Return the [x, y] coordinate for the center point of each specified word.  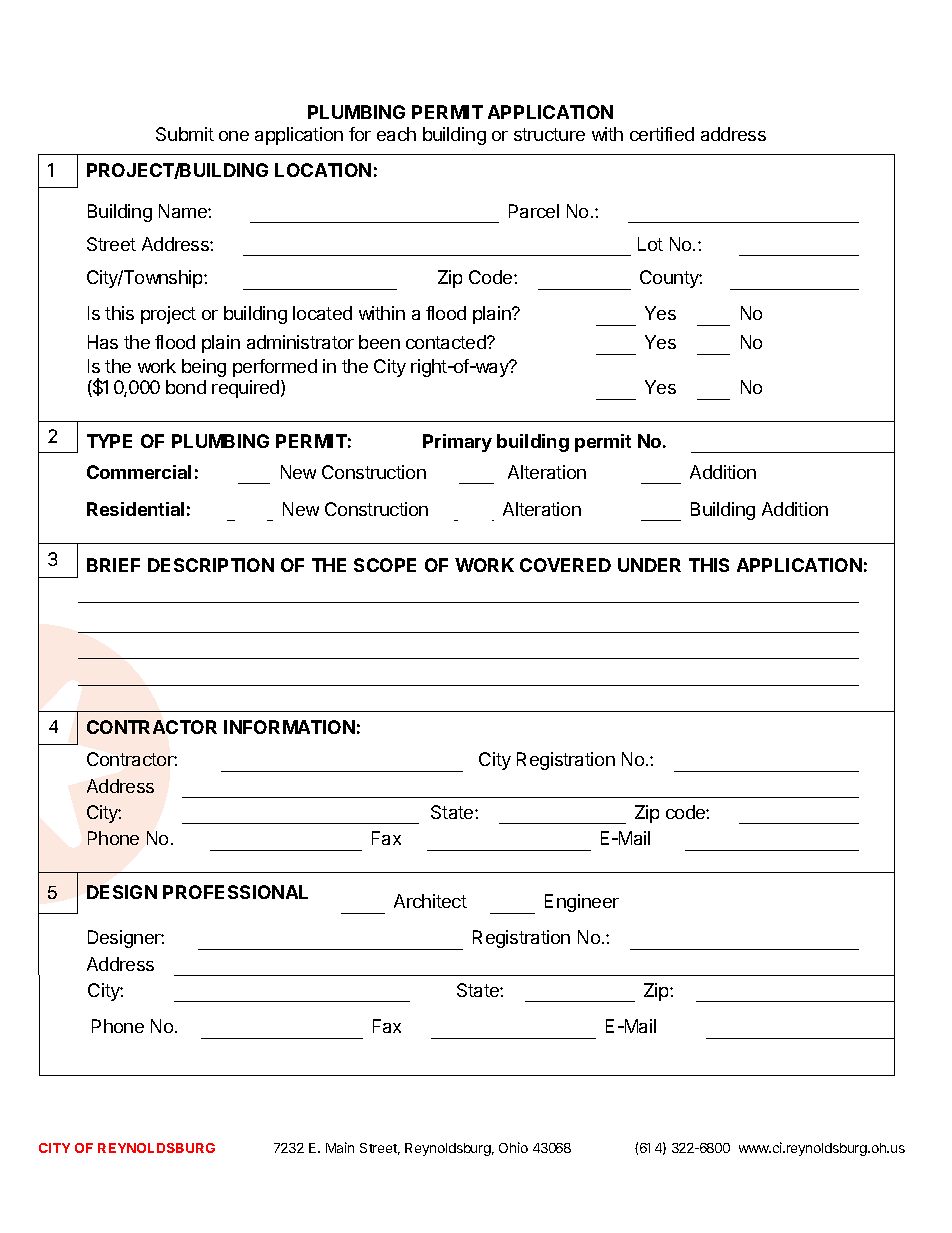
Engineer [582, 903]
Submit [185, 134]
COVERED [565, 565]
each [396, 134]
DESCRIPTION [211, 565]
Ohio [513, 1147]
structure [549, 134]
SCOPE [385, 565]
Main [340, 1147]
